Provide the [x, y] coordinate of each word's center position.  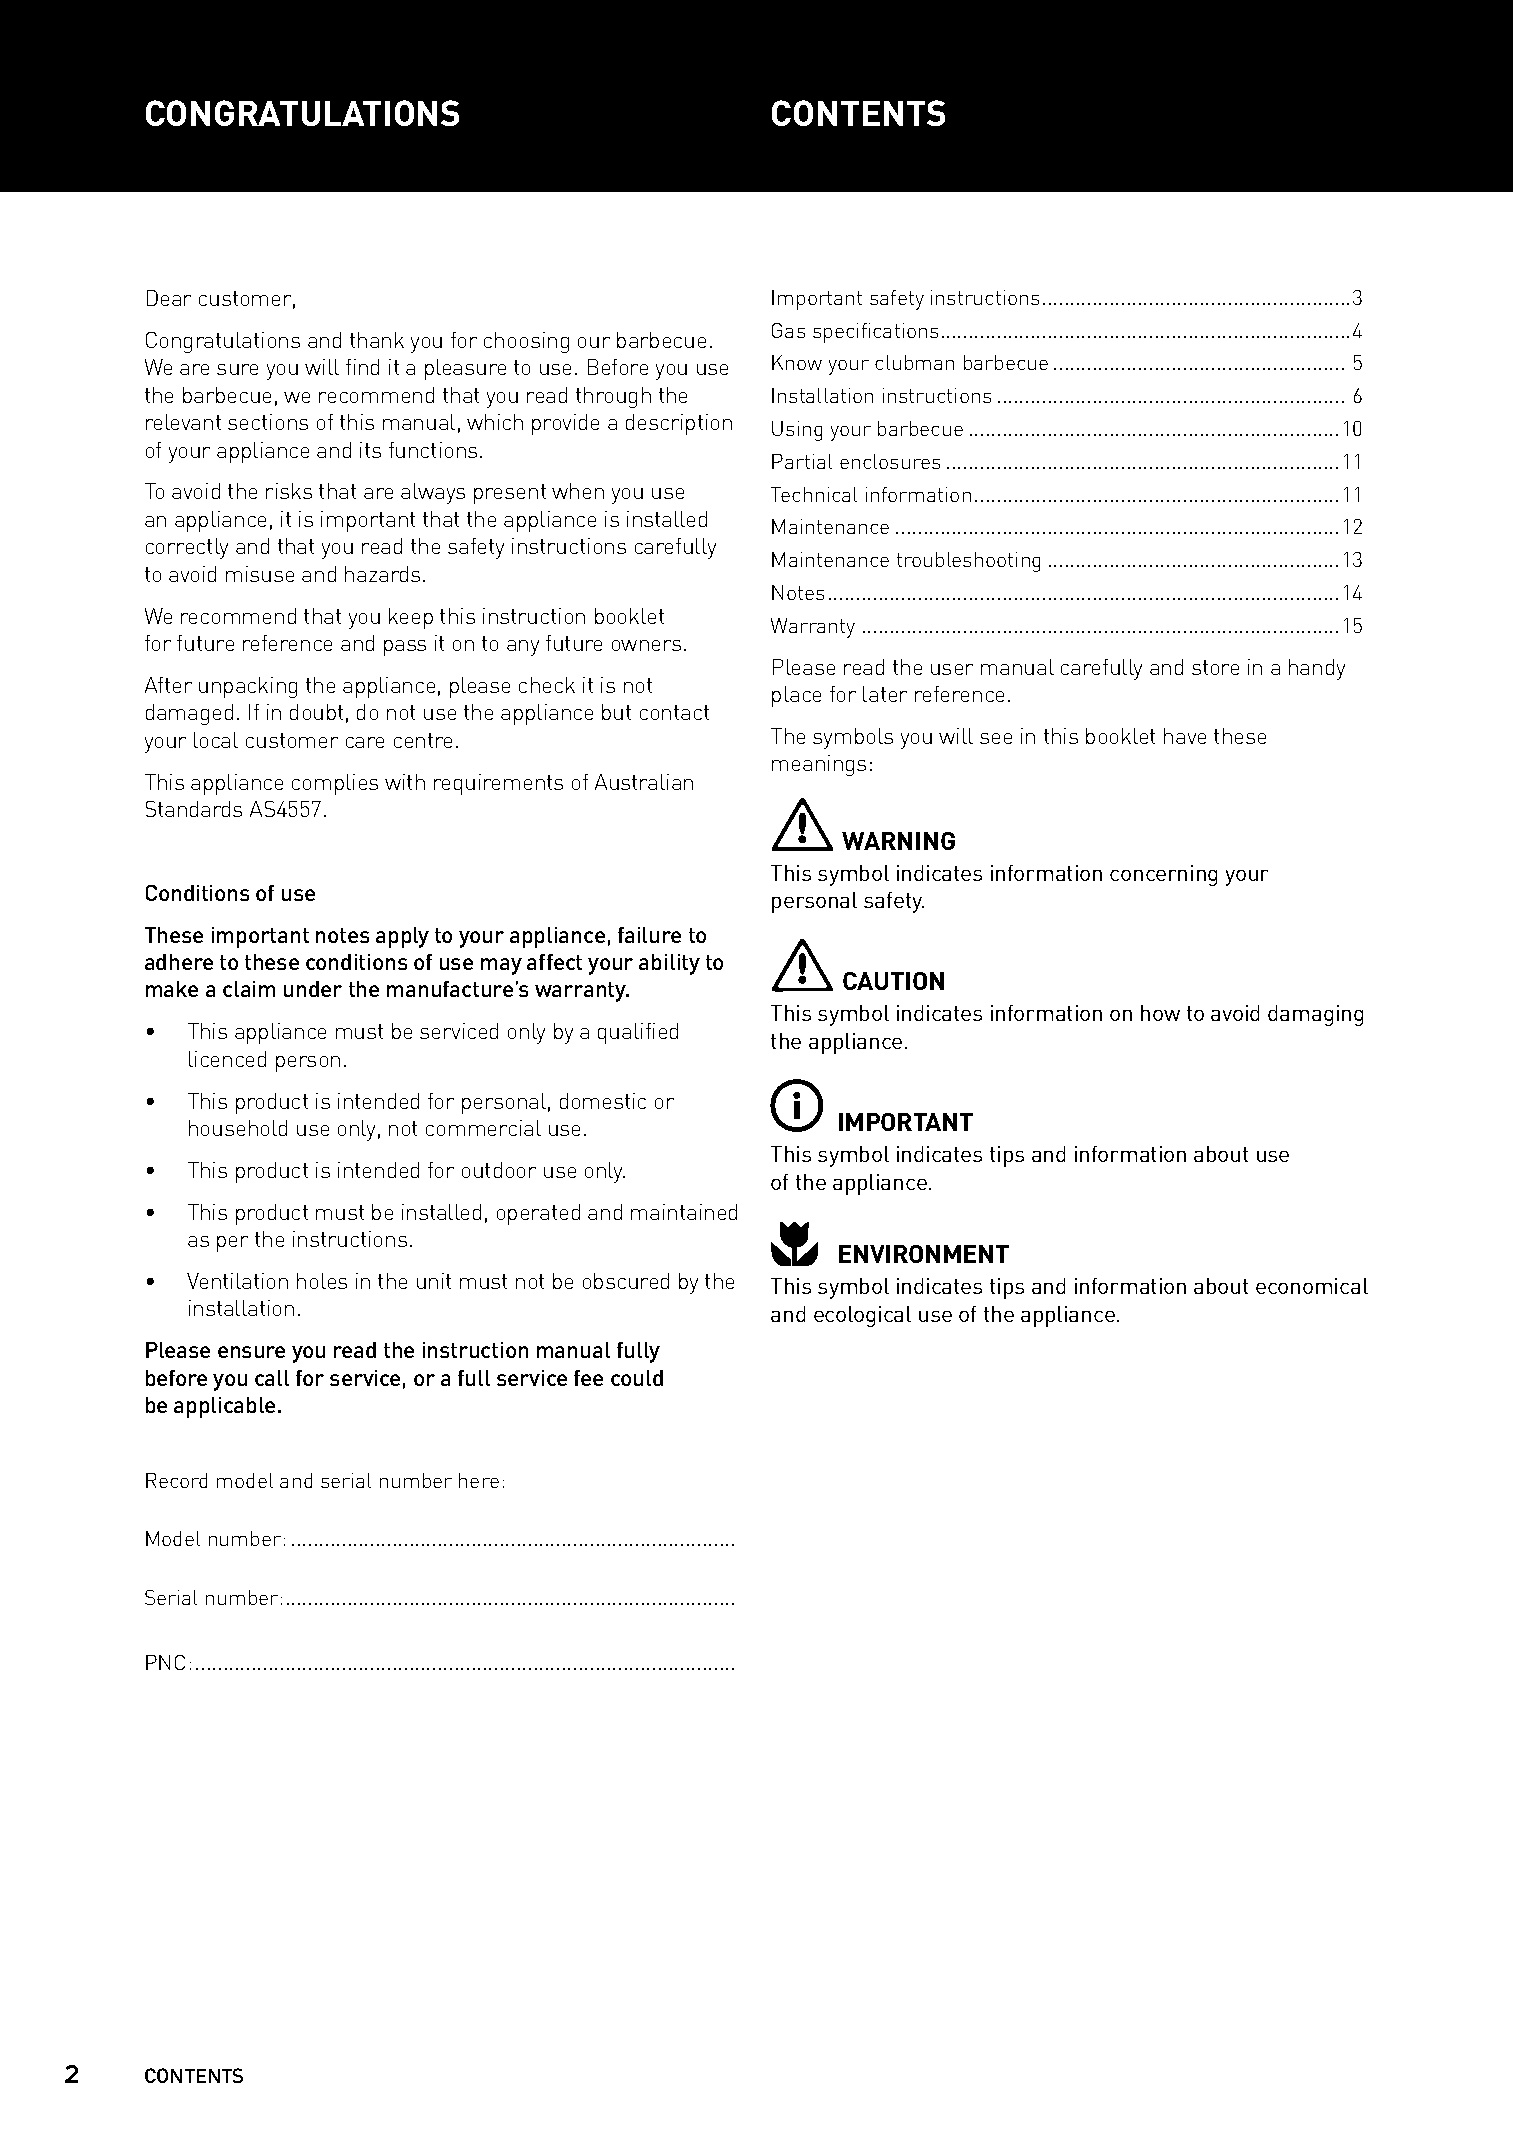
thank [377, 340]
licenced [227, 1059]
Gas [788, 330]
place [796, 696]
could [637, 1378]
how [1160, 1013]
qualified [638, 1033]
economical [1312, 1286]
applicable [224, 1407]
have [1185, 736]
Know [797, 362]
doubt [316, 712]
